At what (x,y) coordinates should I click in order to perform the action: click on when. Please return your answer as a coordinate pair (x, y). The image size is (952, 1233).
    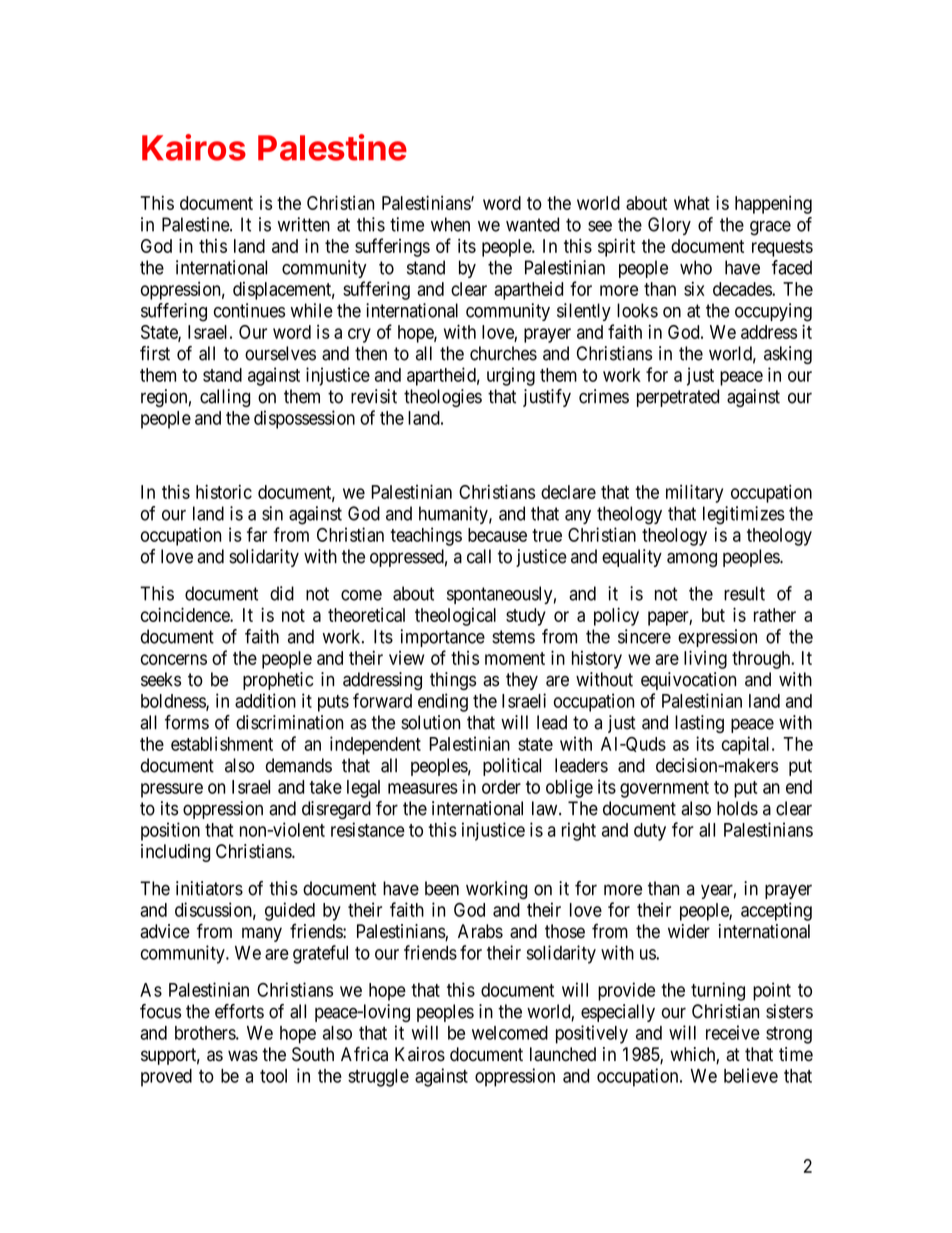
    Looking at the image, I should click on (450, 224).
